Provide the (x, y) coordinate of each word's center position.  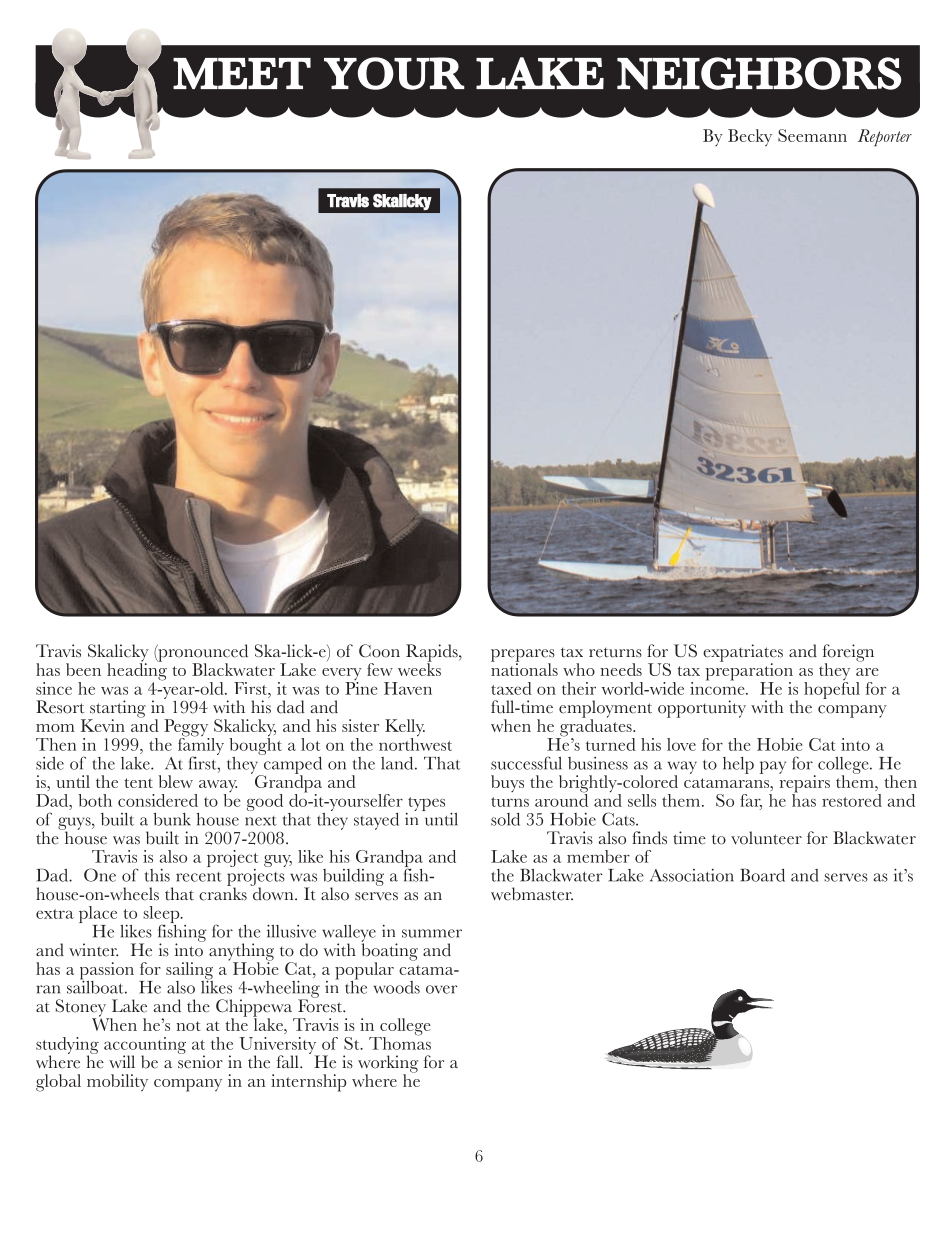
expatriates (743, 654)
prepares (523, 656)
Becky (750, 137)
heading (137, 672)
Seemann (812, 135)
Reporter (885, 137)
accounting (145, 1046)
